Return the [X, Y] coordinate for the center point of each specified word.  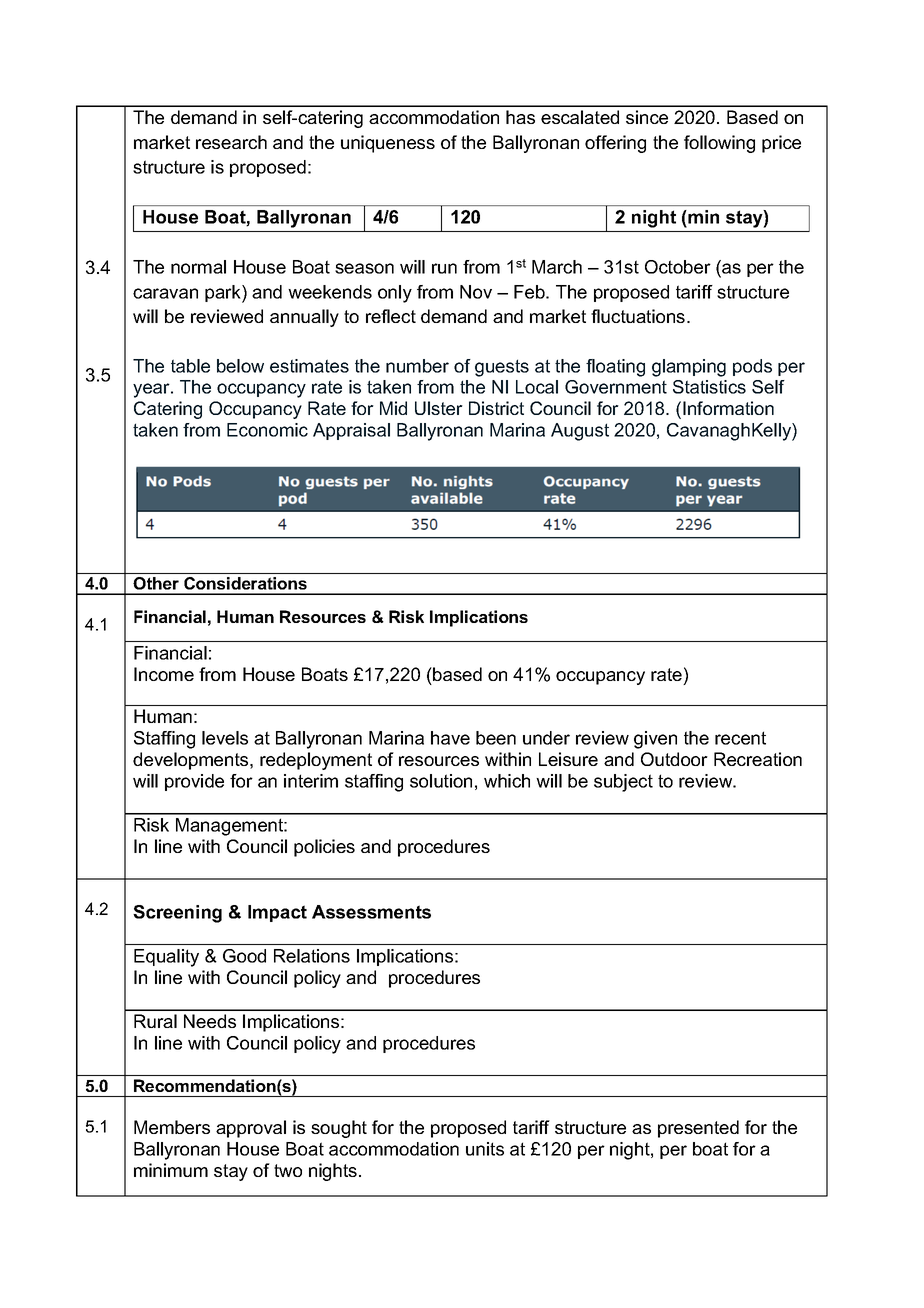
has [520, 117]
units [485, 1149]
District [496, 408]
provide [194, 782]
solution [441, 781]
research [231, 142]
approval [251, 1129]
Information [728, 408]
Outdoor [674, 759]
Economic [267, 430]
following [719, 144]
